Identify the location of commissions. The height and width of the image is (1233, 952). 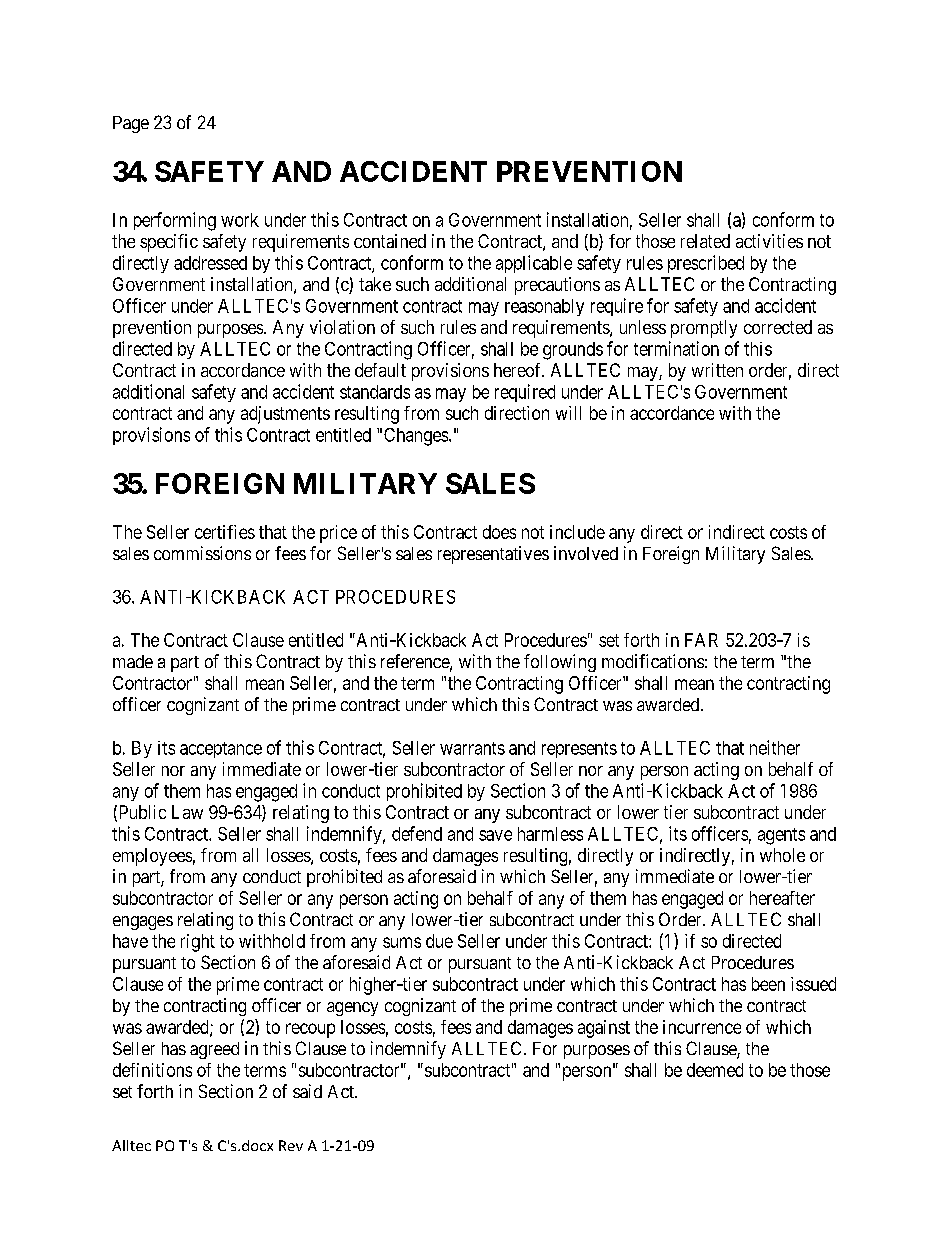
(202, 553).
